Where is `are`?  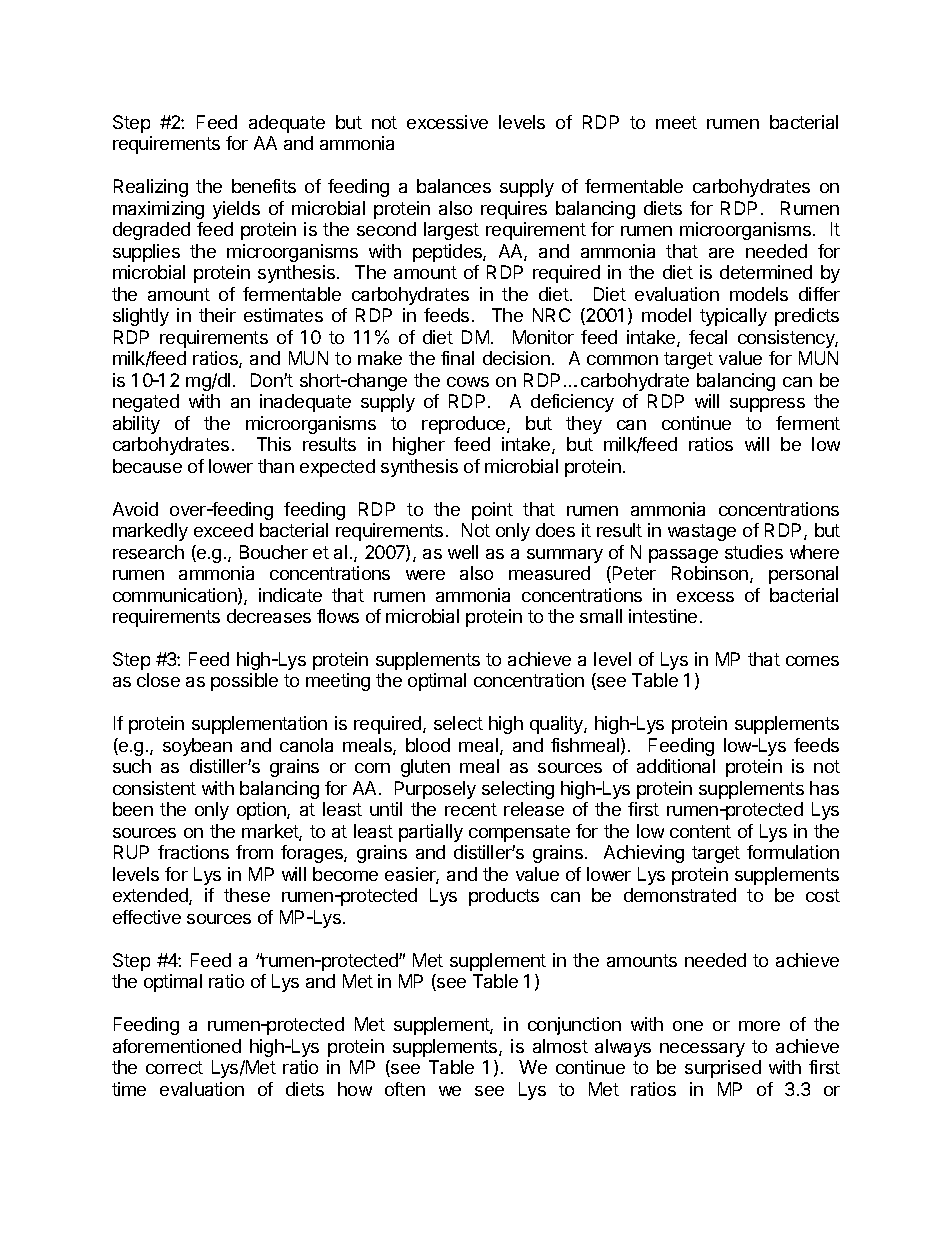 are is located at coordinates (721, 253).
